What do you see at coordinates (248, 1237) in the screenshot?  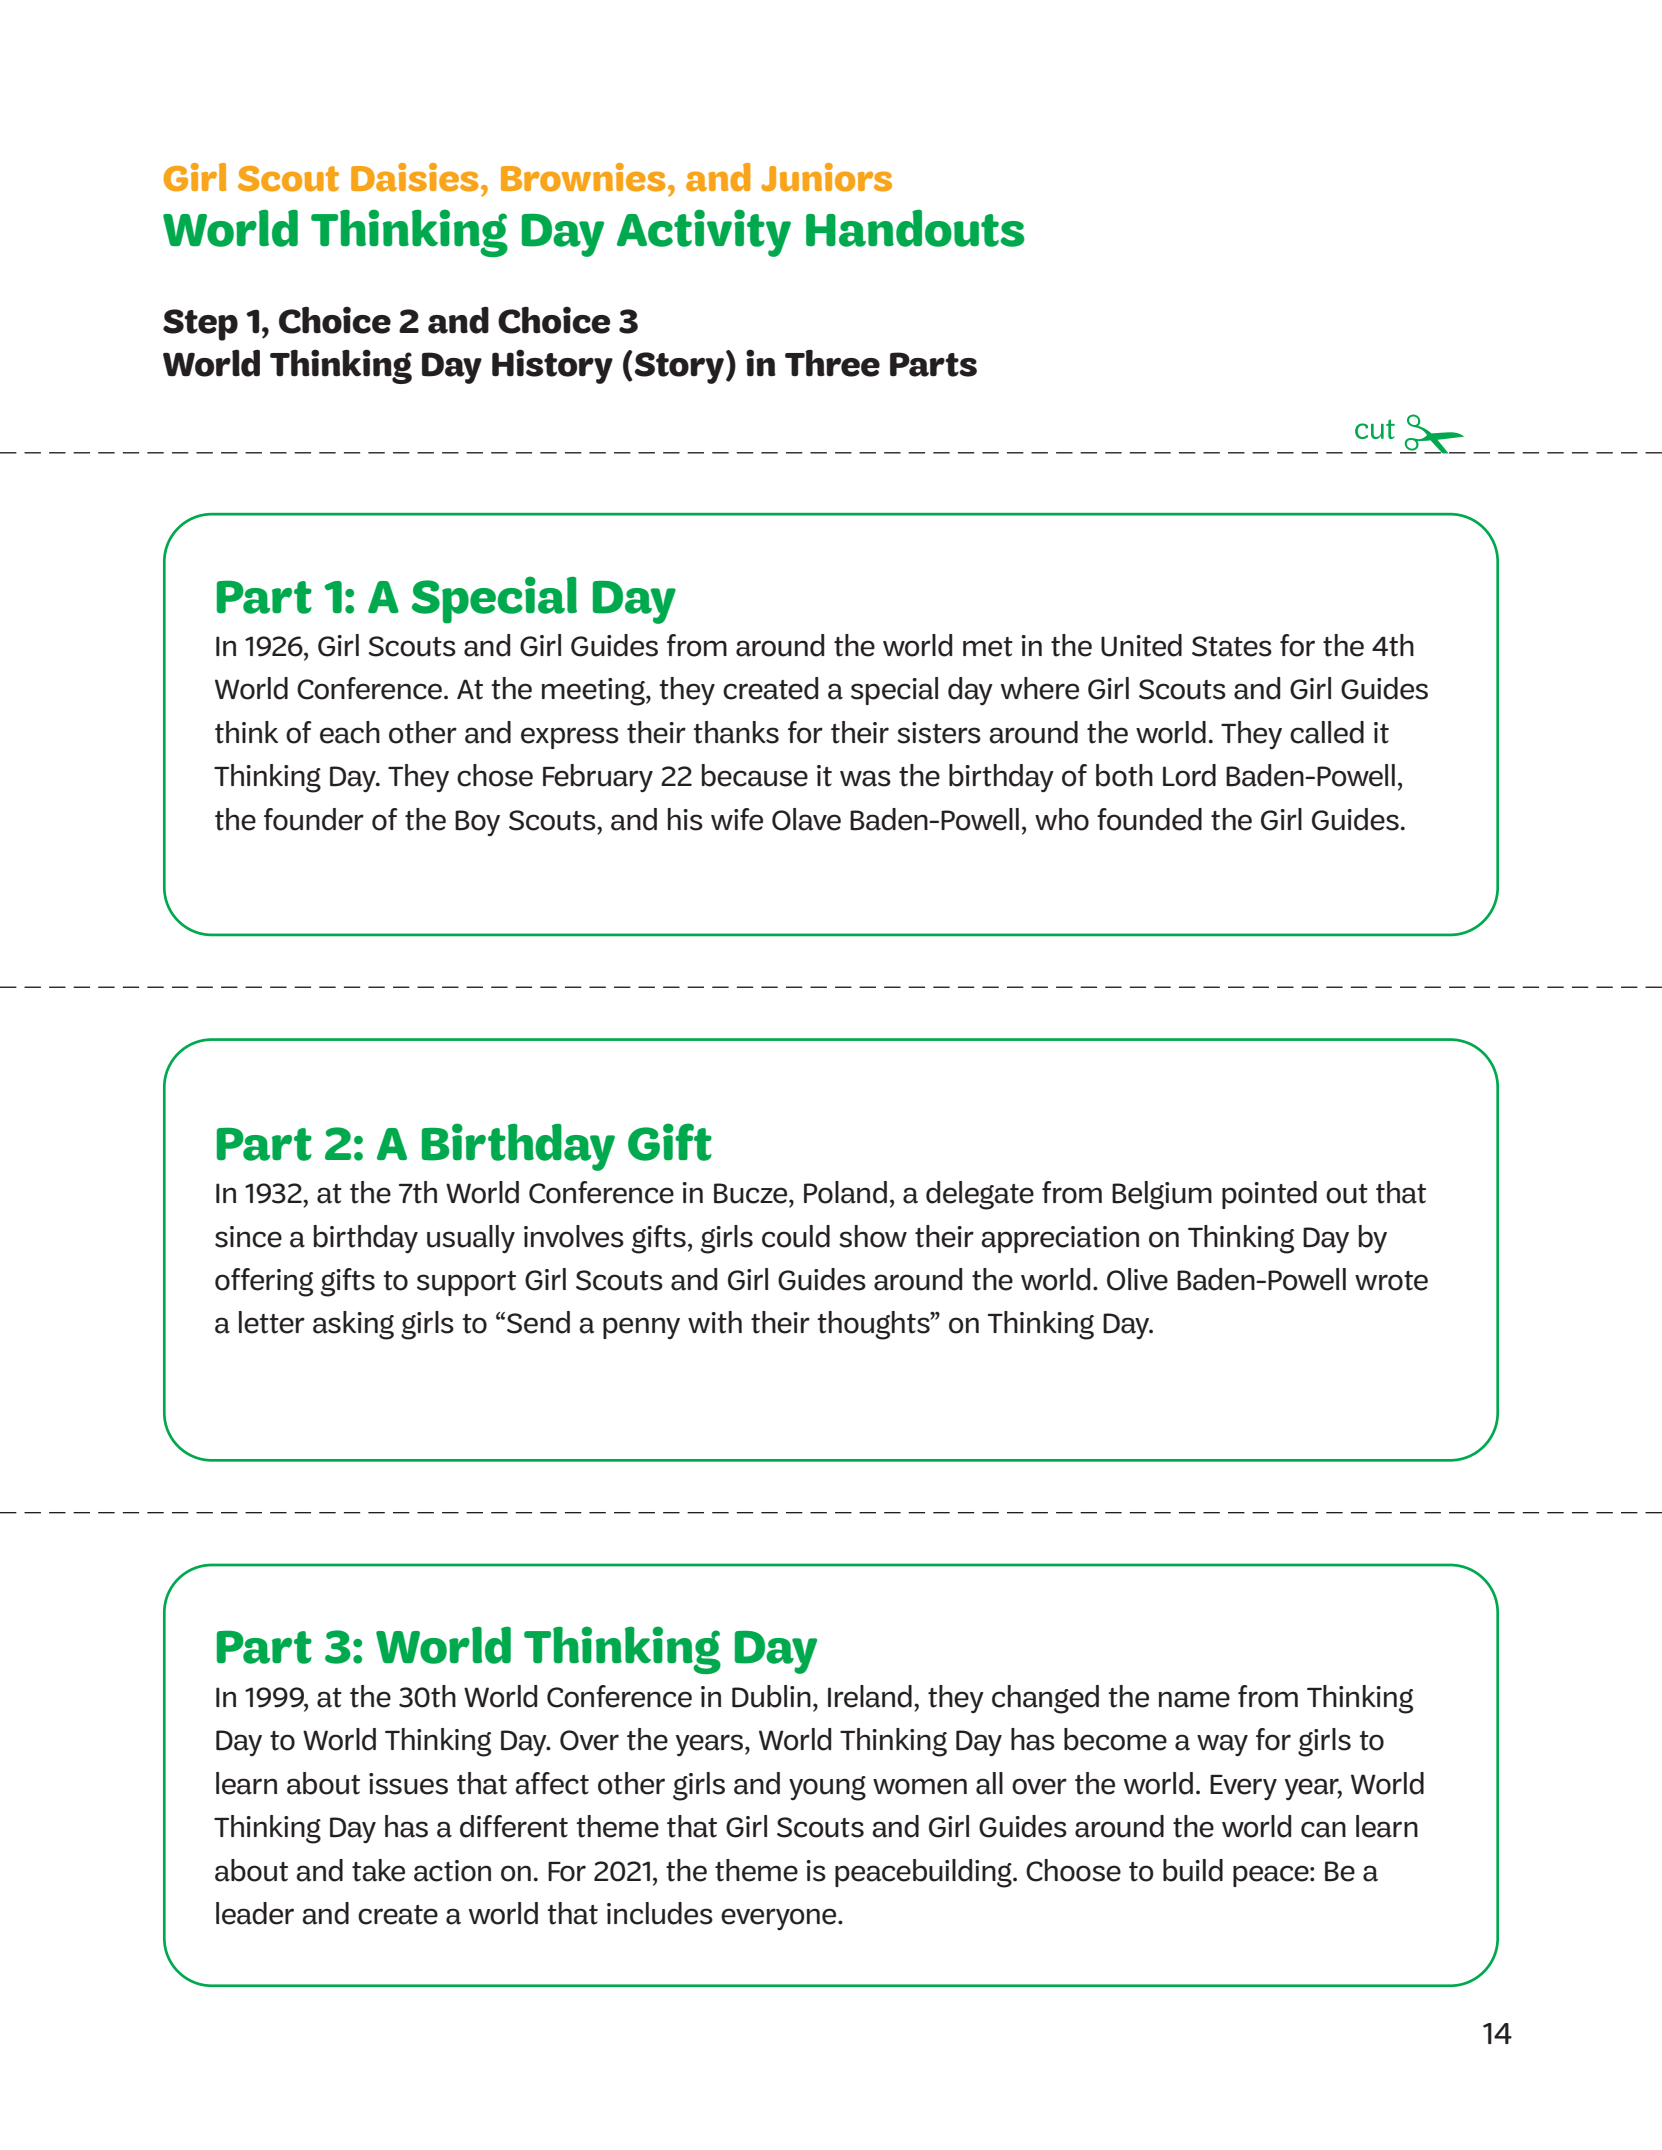 I see `since` at bounding box center [248, 1237].
